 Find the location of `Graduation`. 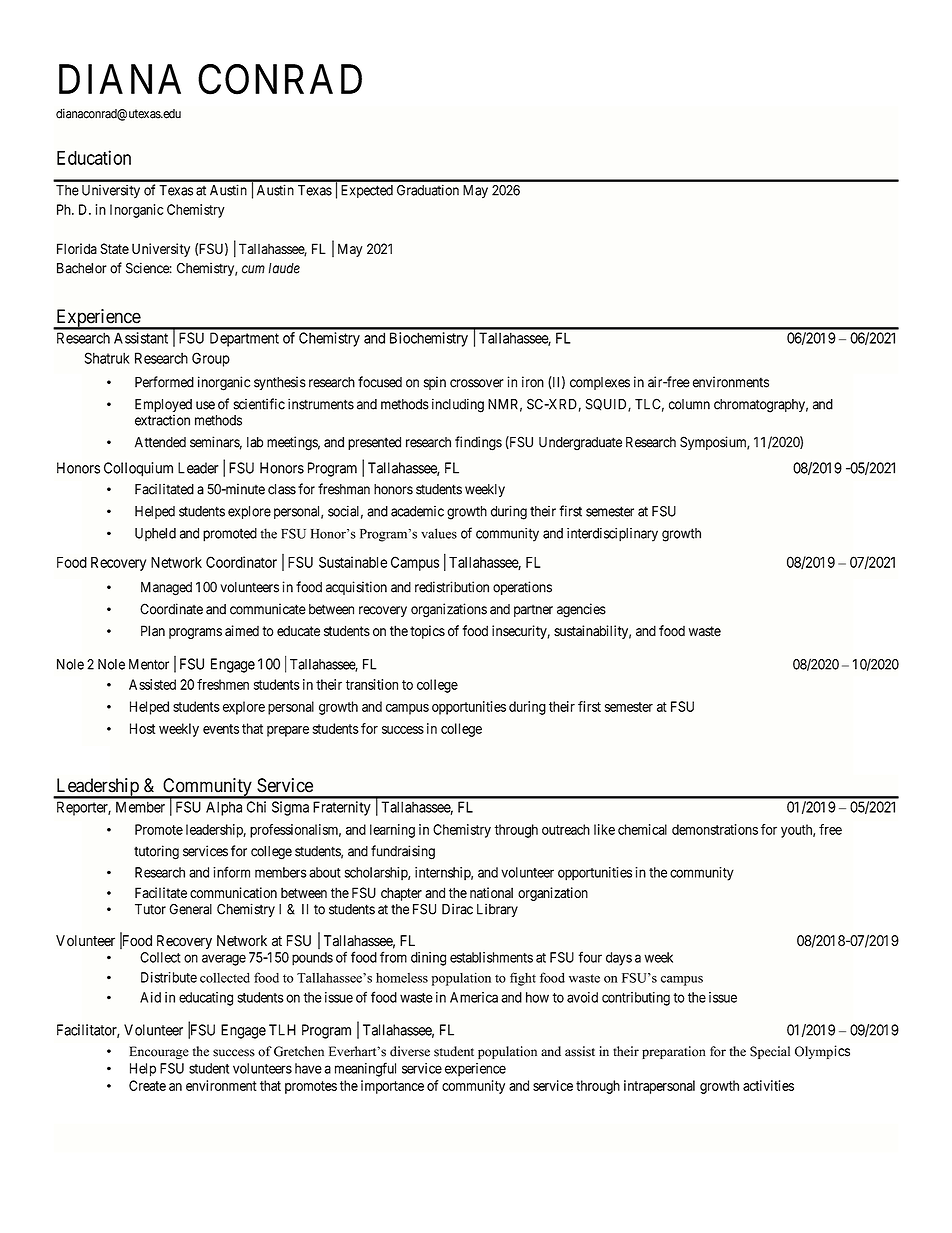

Graduation is located at coordinates (428, 190).
